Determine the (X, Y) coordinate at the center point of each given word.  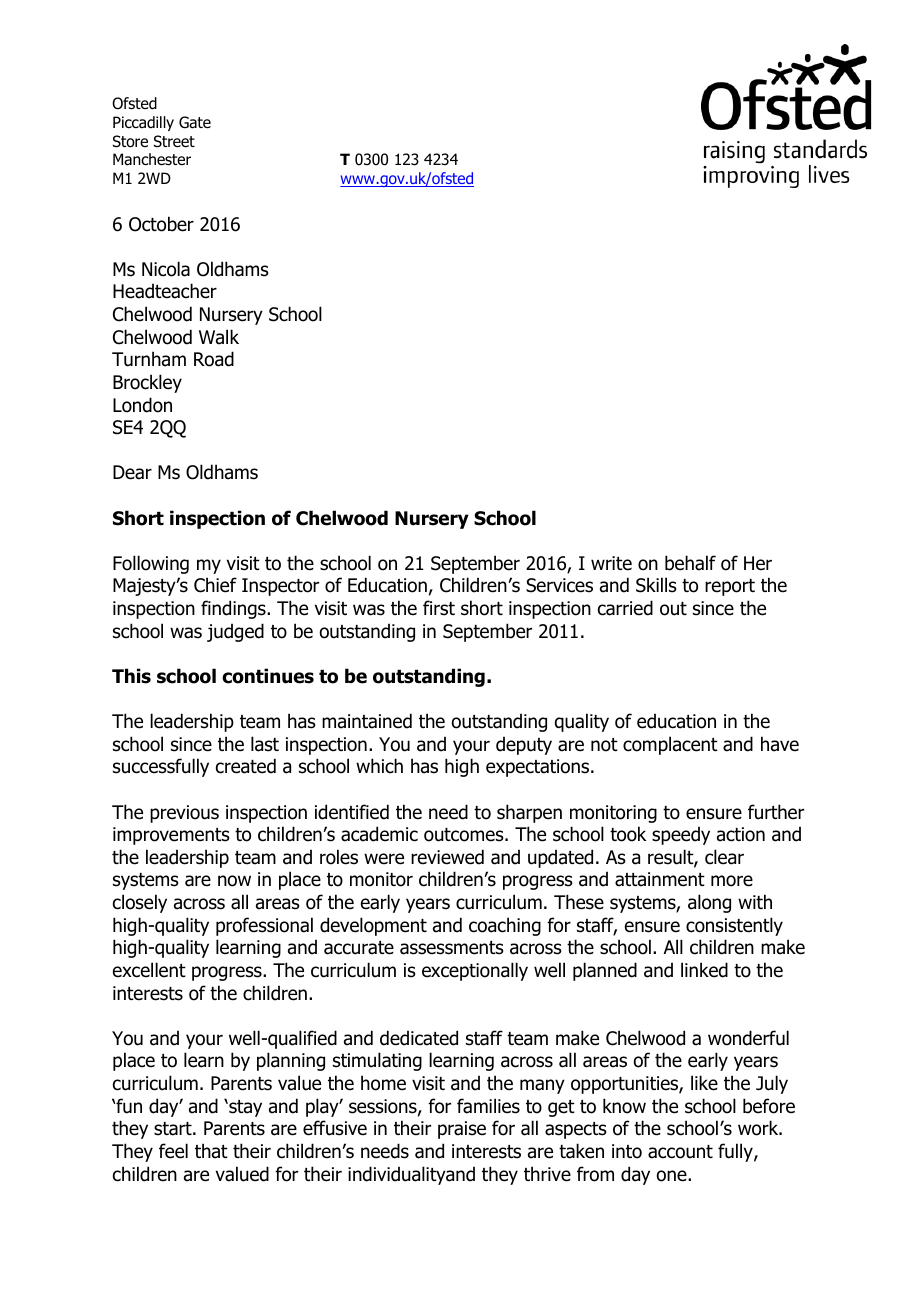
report (730, 587)
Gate (195, 122)
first (439, 608)
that (211, 1151)
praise (462, 1130)
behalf (690, 563)
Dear (132, 472)
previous (184, 814)
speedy (681, 835)
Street (174, 141)
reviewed (447, 857)
